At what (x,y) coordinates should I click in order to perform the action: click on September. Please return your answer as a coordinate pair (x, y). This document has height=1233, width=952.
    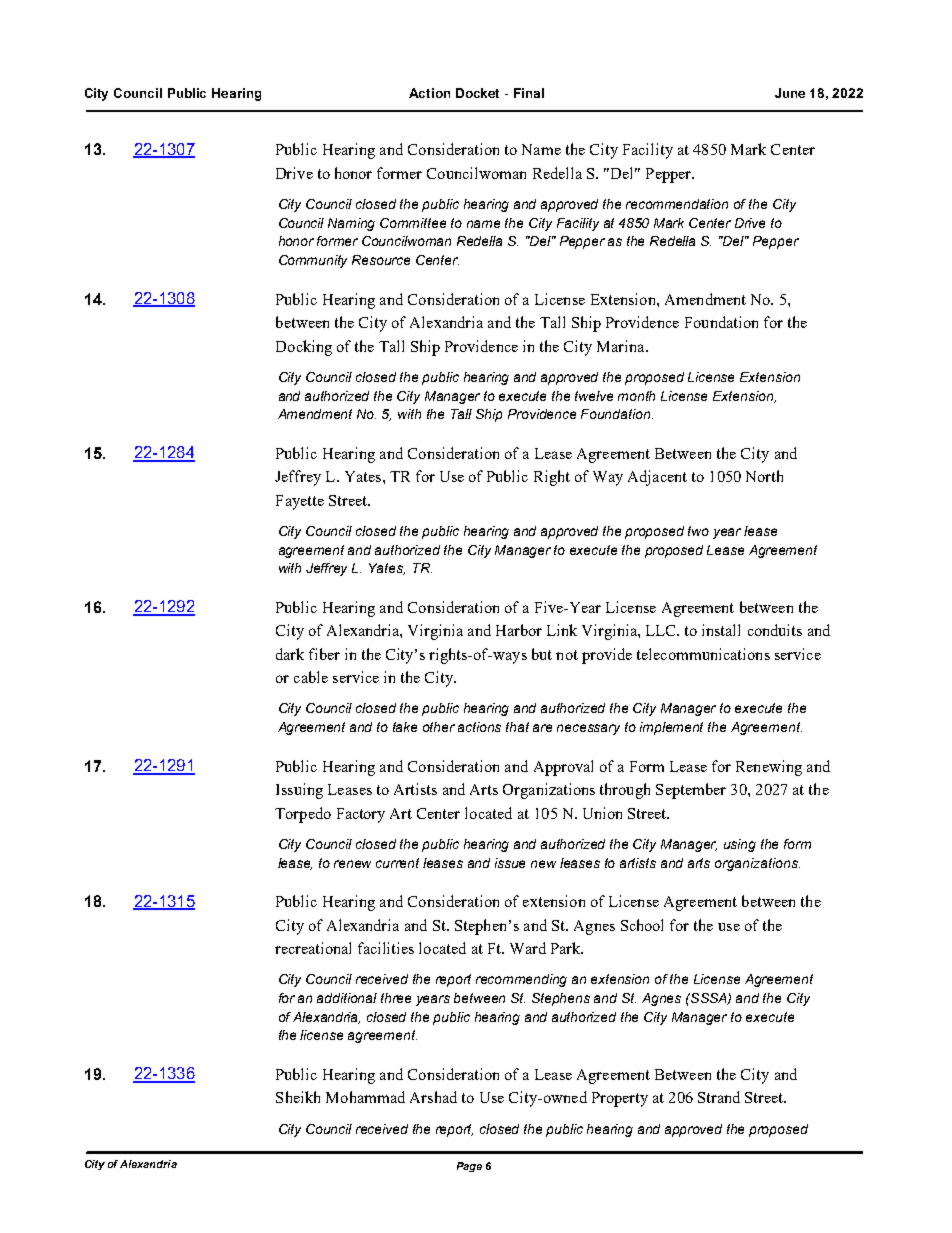
    Looking at the image, I should click on (691, 791).
